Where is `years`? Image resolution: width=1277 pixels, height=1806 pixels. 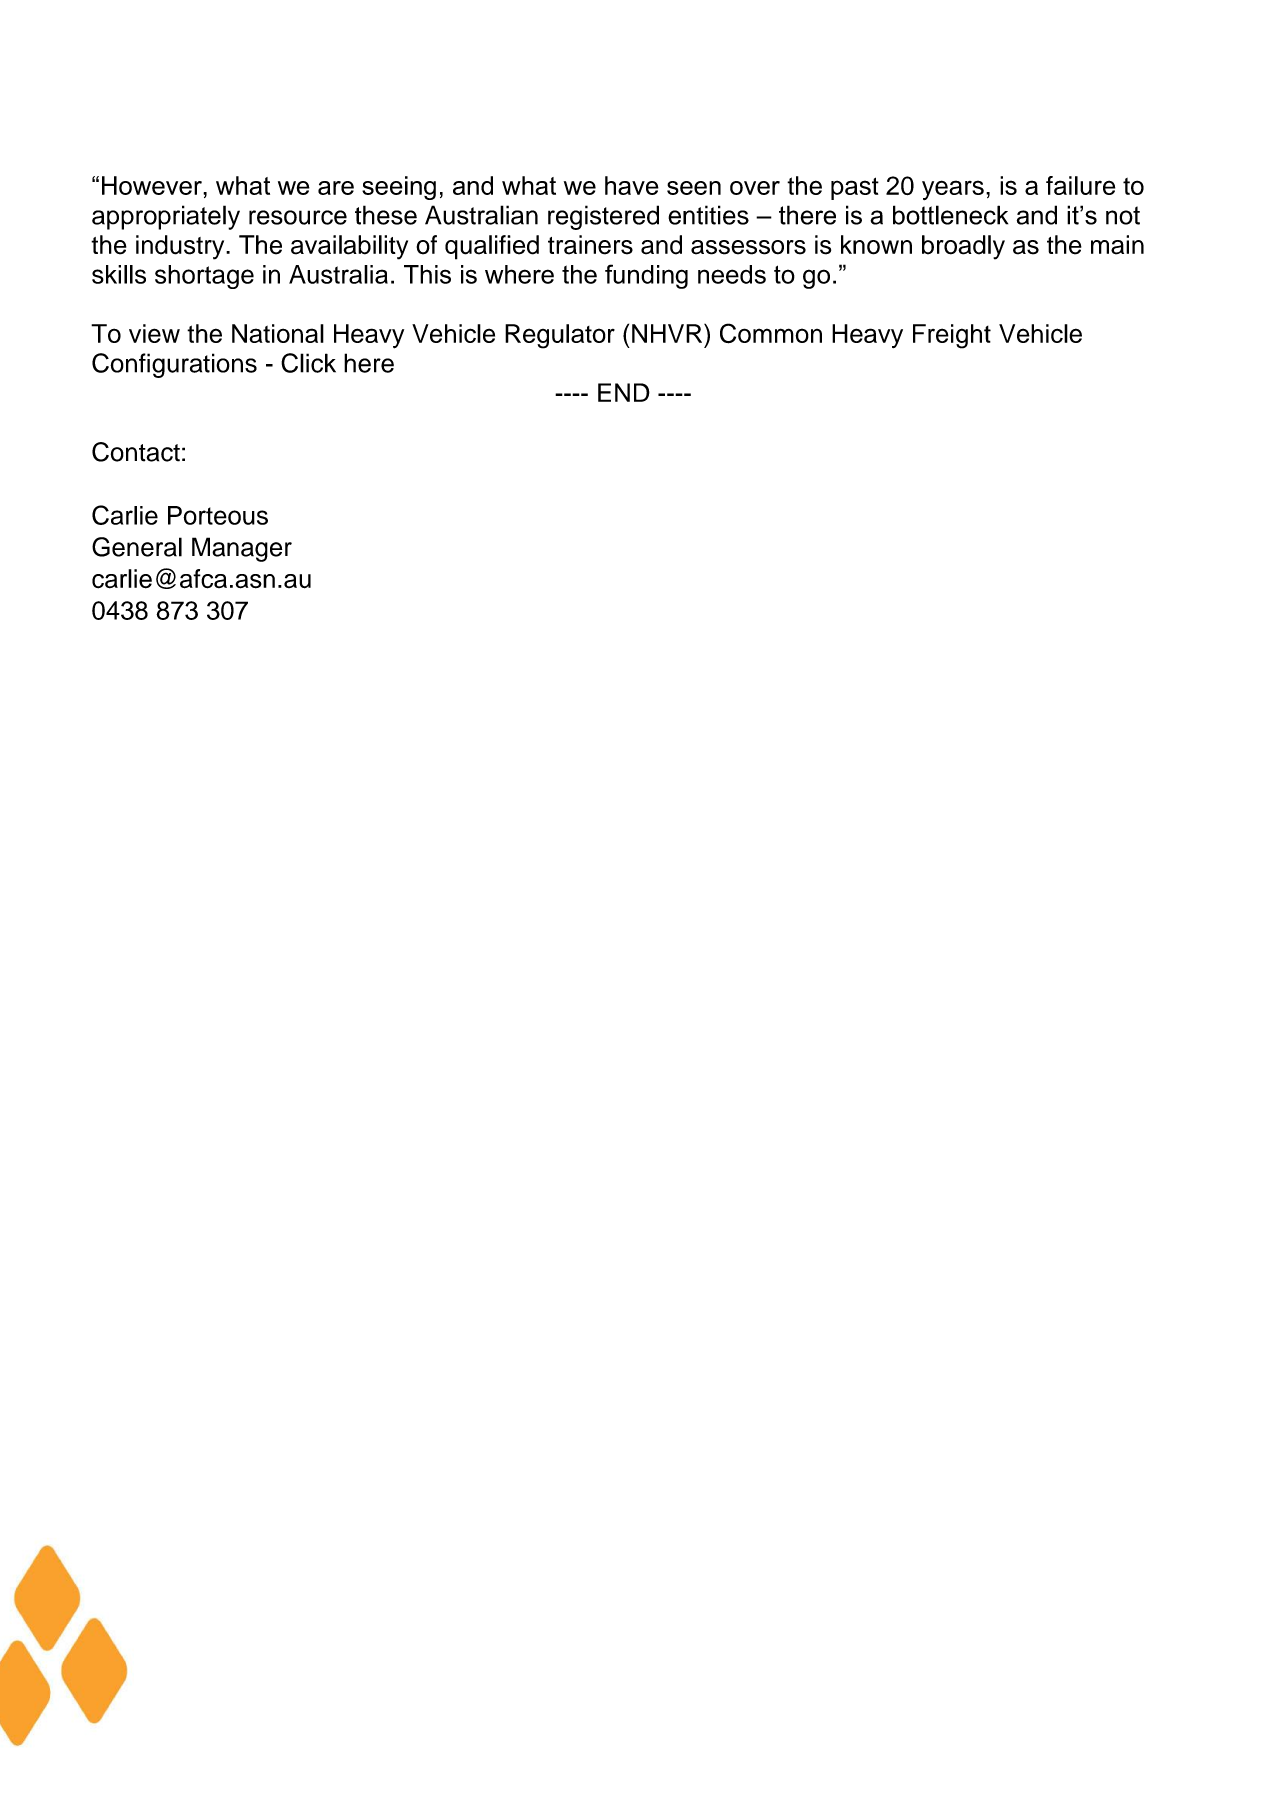 years is located at coordinates (953, 190).
